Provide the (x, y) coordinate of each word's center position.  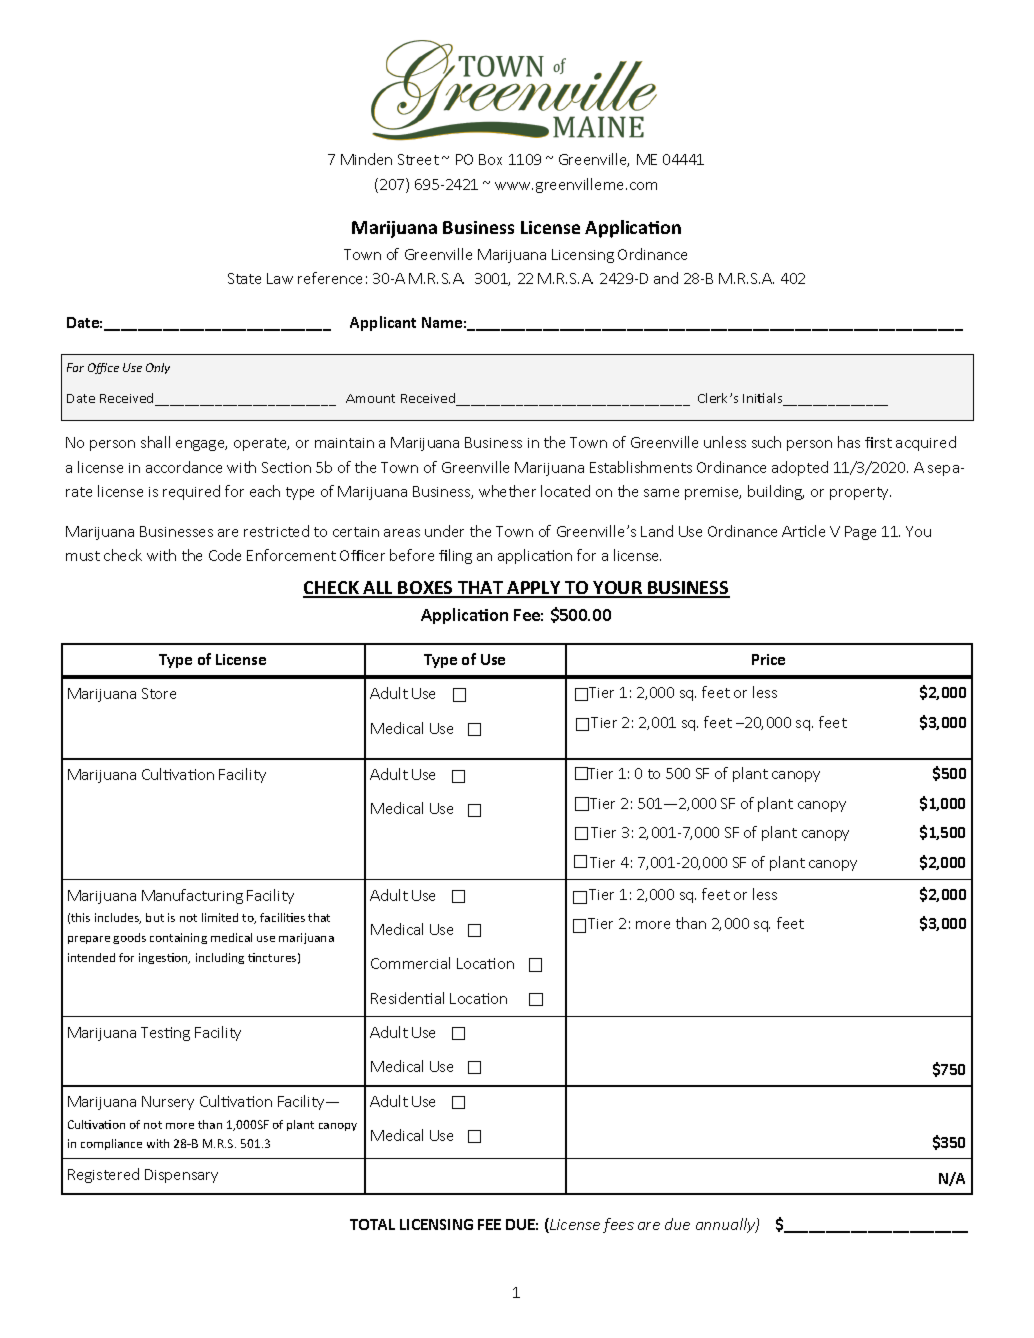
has (849, 442)
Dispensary (181, 1176)
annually (726, 1225)
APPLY (534, 589)
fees (618, 1225)
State (244, 278)
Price (768, 659)
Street (418, 159)
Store (159, 693)
